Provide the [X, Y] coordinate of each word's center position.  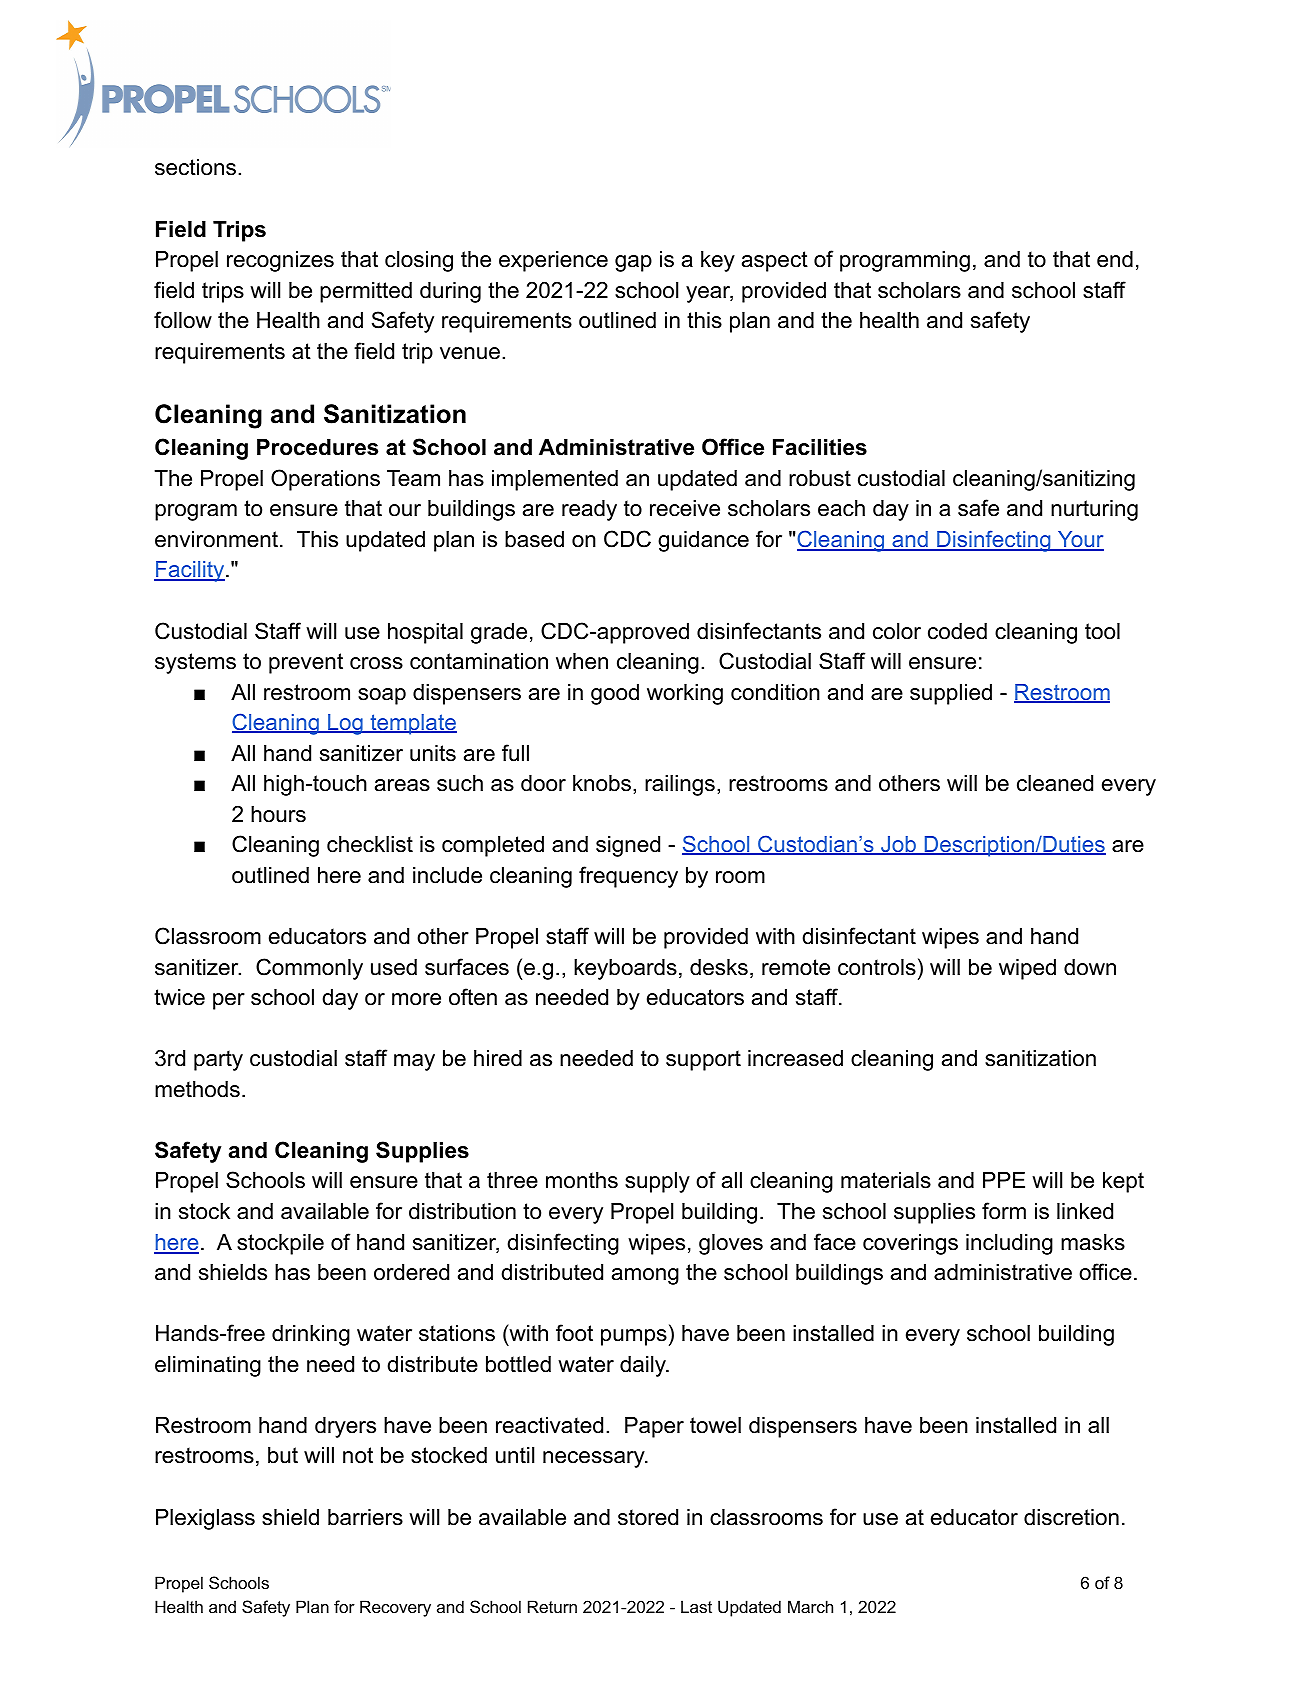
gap [633, 263]
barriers [365, 1517]
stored [648, 1517]
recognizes [280, 261]
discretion [1071, 1517]
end [1115, 259]
